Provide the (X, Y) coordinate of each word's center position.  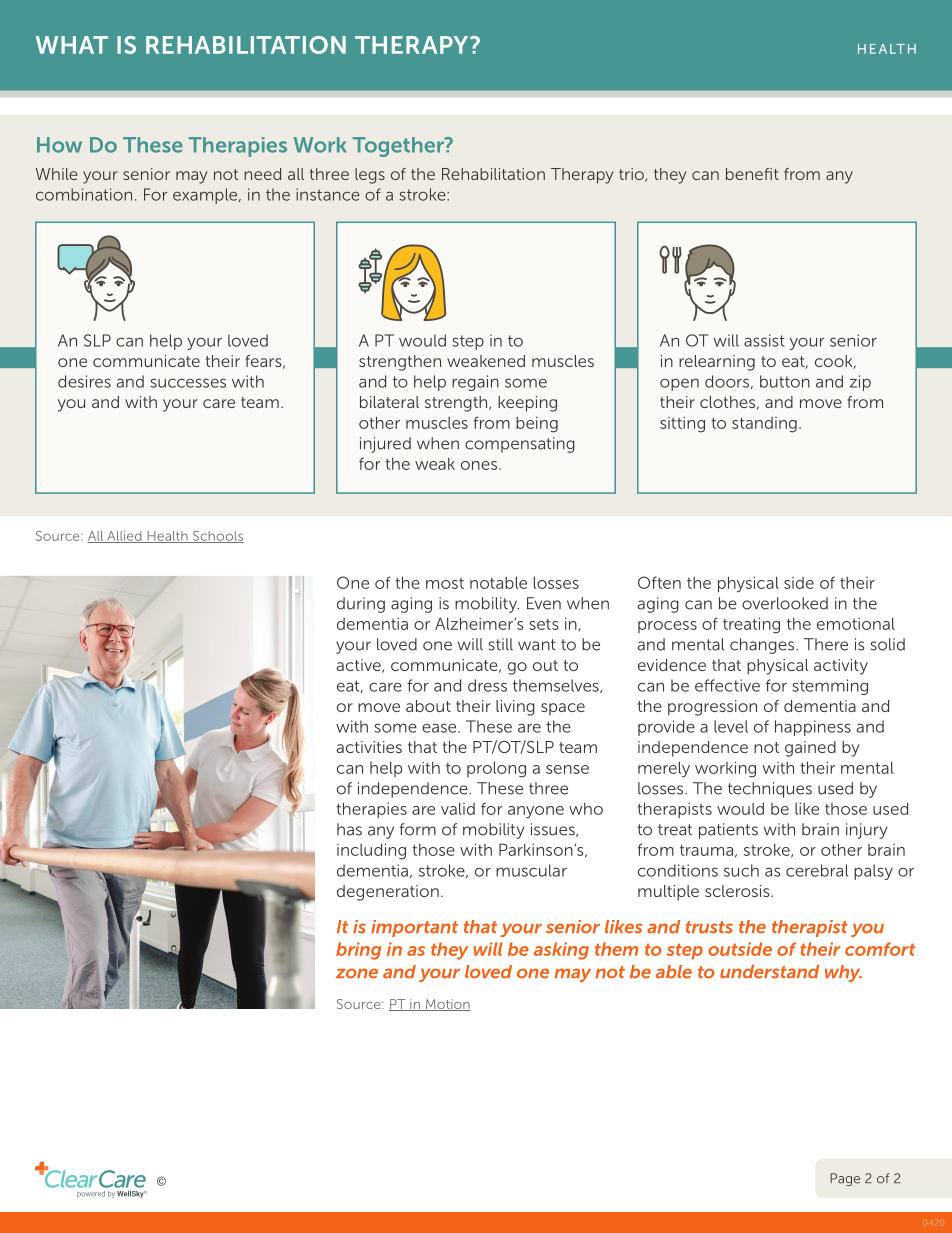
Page (845, 1179)
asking (561, 951)
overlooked (785, 603)
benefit (752, 174)
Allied (124, 537)
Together (399, 147)
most (445, 583)
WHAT (72, 45)
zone (357, 973)
